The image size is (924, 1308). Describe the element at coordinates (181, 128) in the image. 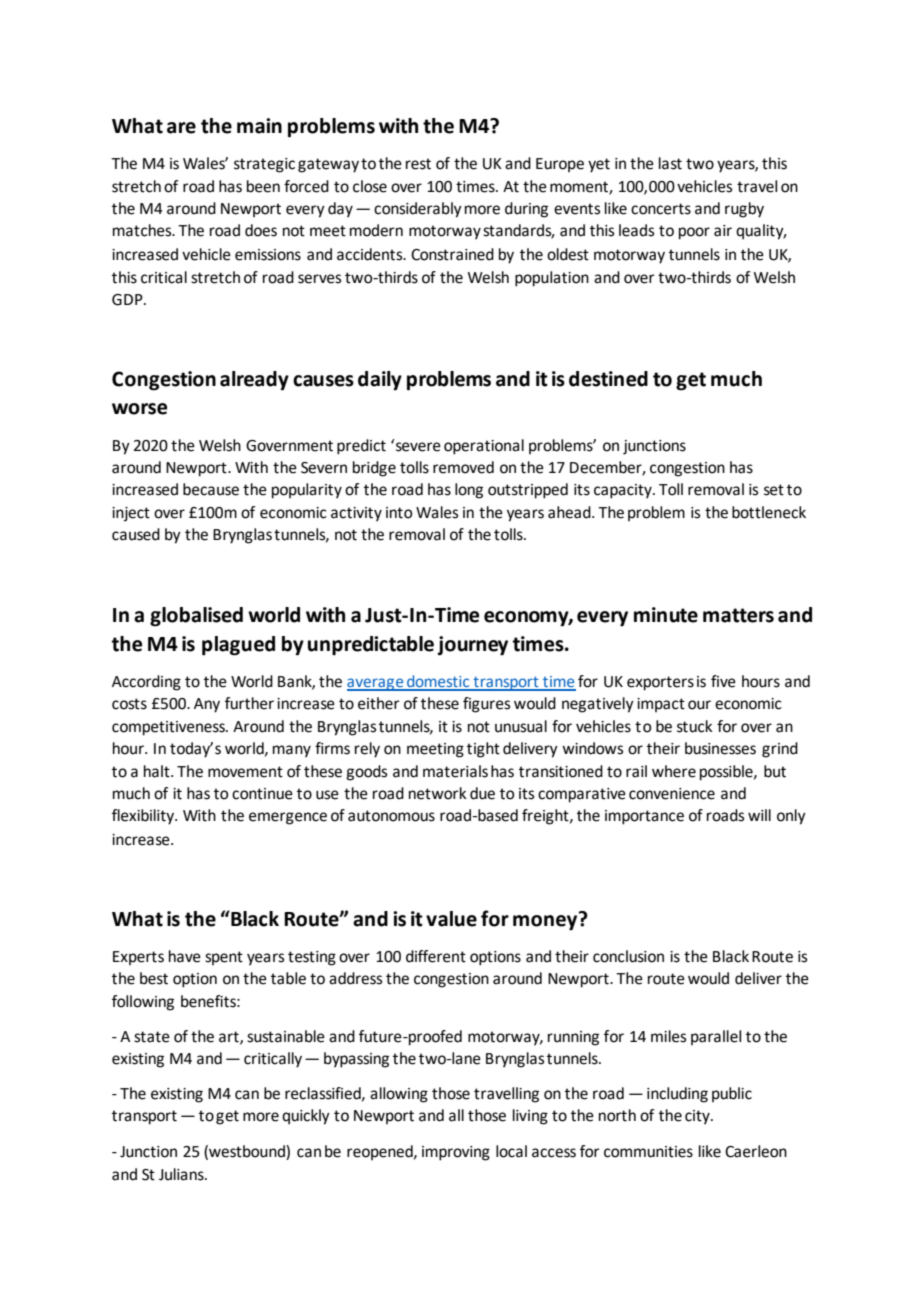

I see `are` at that location.
